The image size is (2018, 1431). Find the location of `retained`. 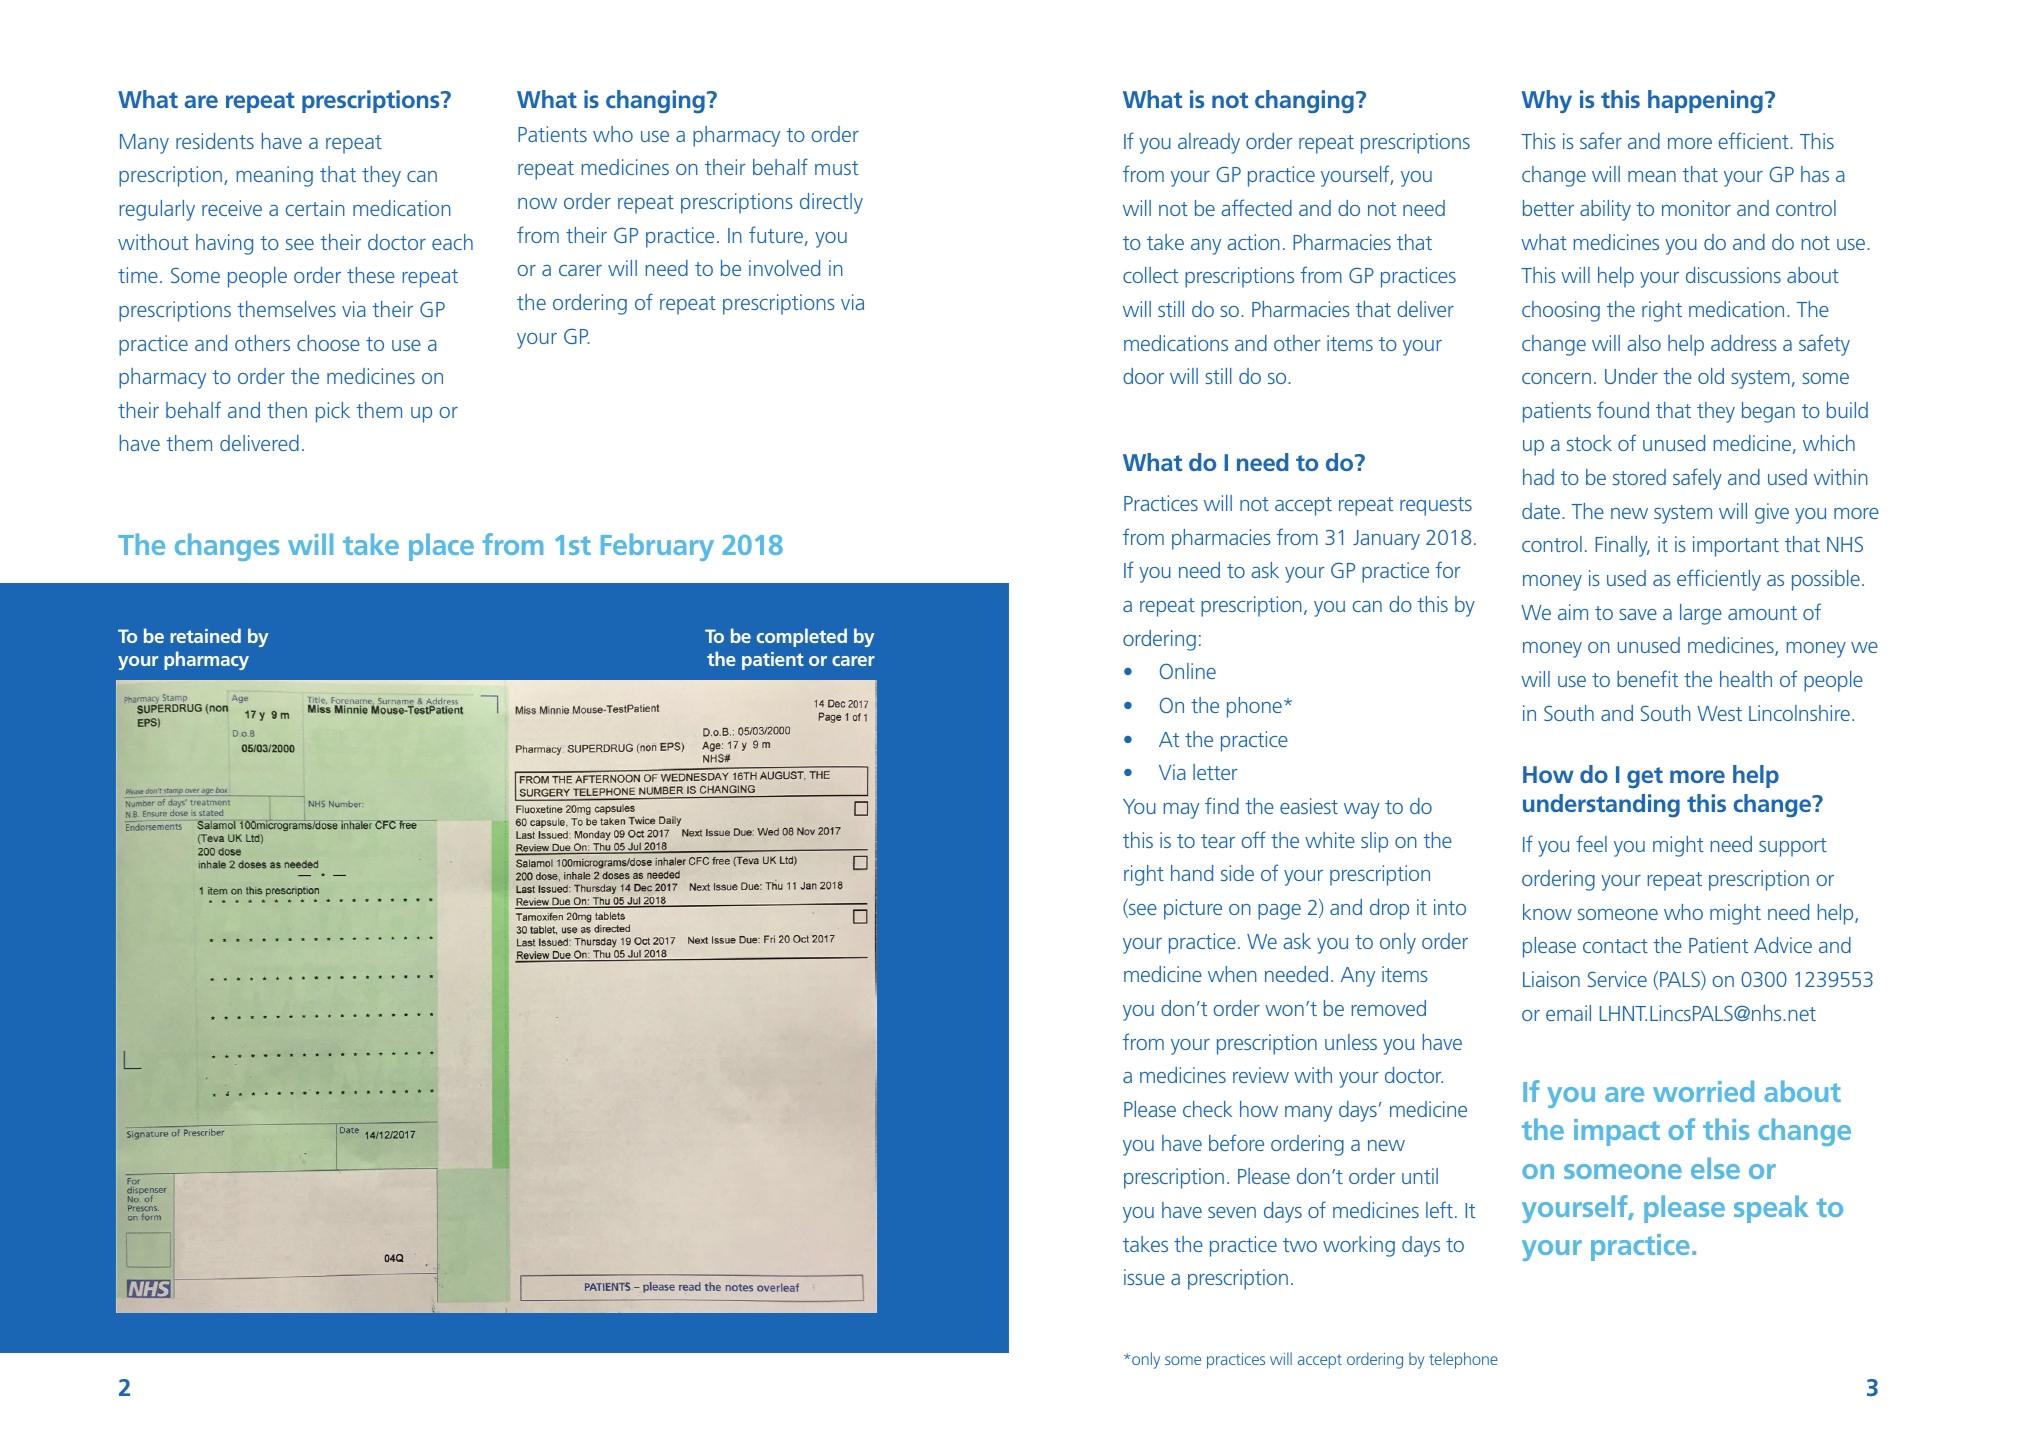

retained is located at coordinates (205, 635).
